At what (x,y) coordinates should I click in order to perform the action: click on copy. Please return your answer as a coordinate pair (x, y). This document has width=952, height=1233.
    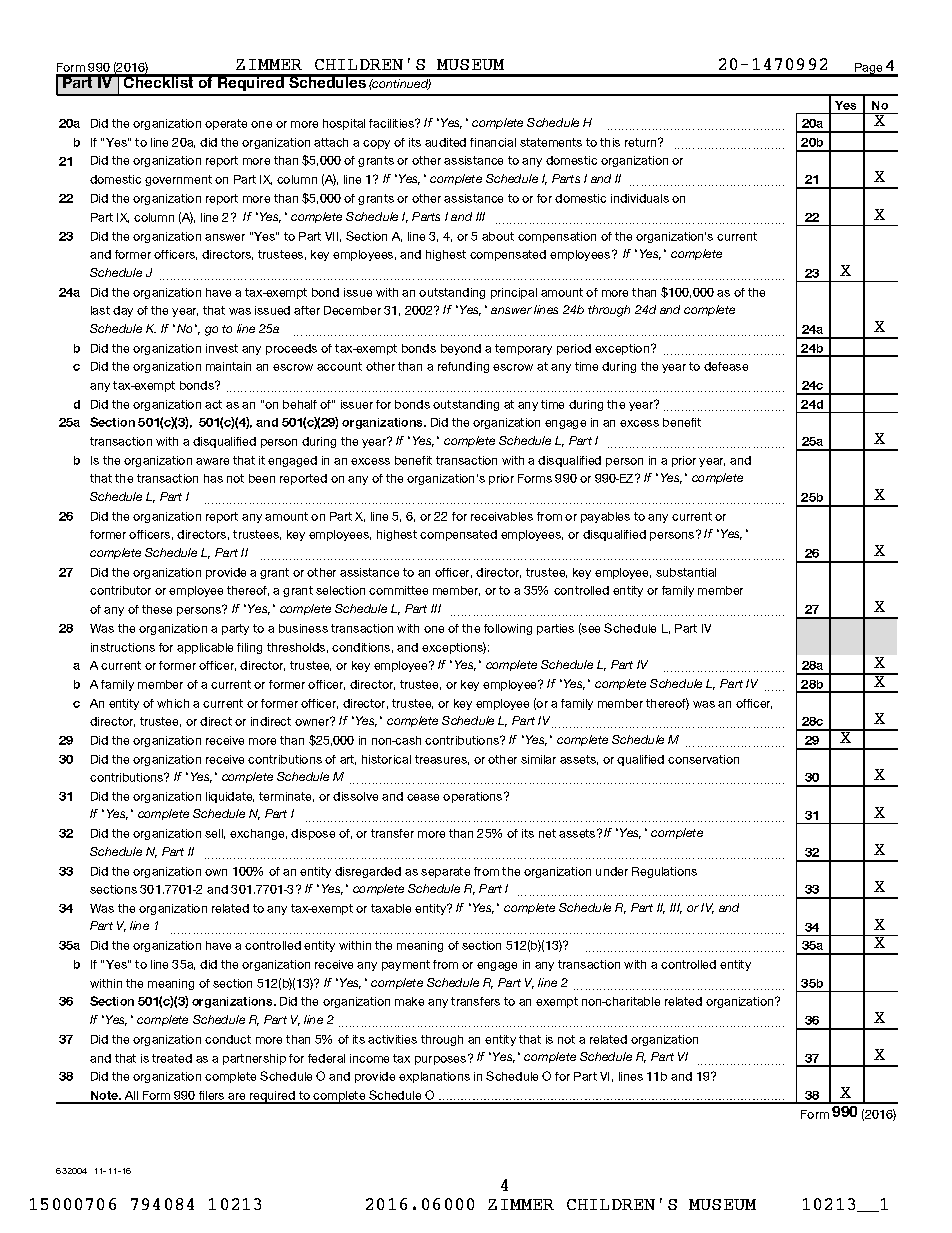
    Looking at the image, I should click on (376, 144).
